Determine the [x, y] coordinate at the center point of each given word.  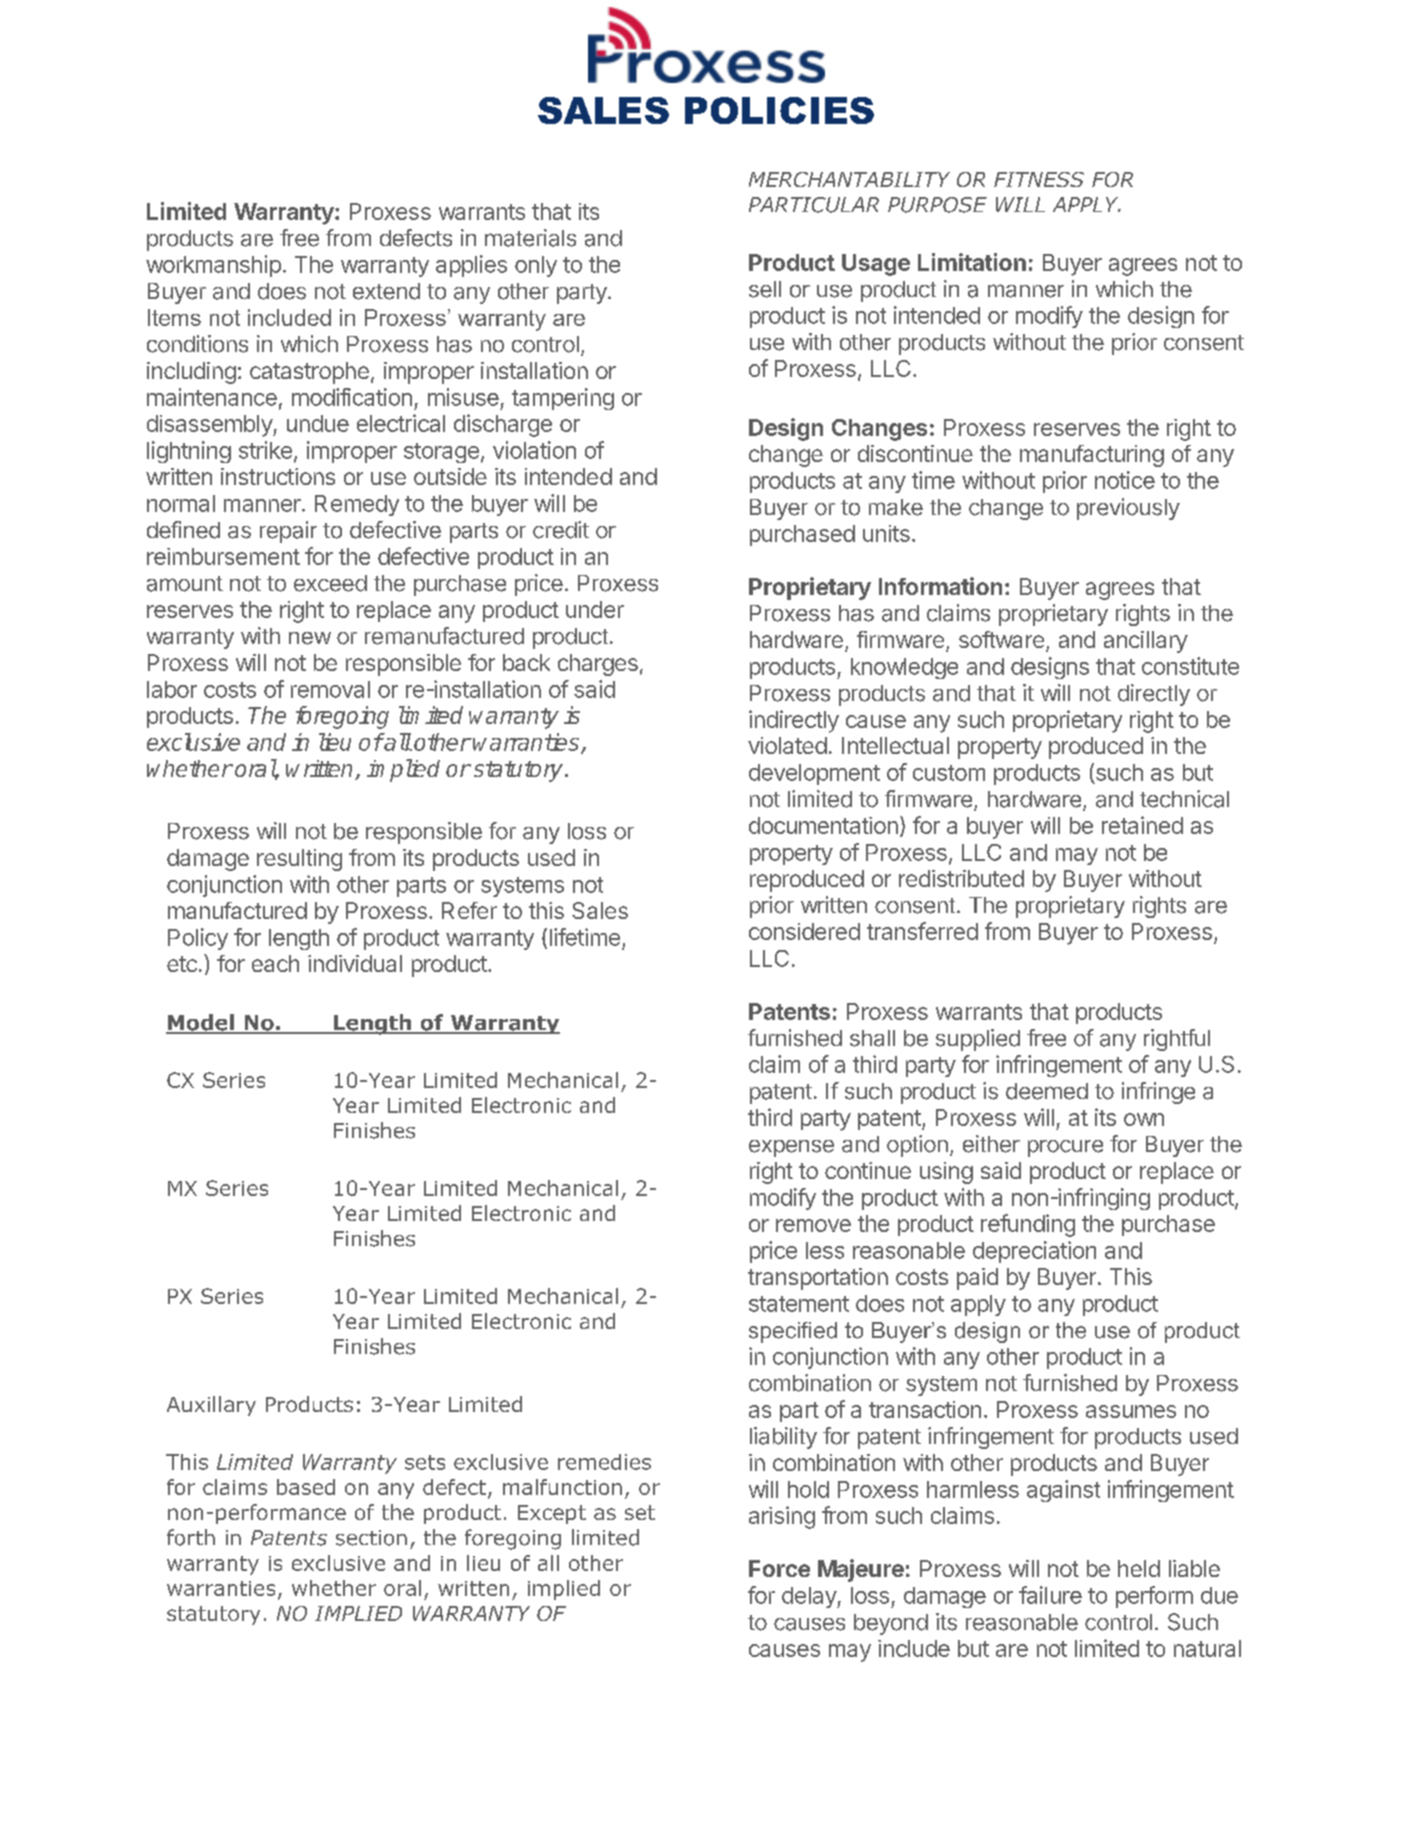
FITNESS [1039, 179]
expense [791, 1148]
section [371, 1538]
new [310, 638]
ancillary [1146, 642]
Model [201, 1023]
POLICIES [779, 110]
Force [779, 1568]
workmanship [213, 266]
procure [1065, 1148]
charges [598, 665]
